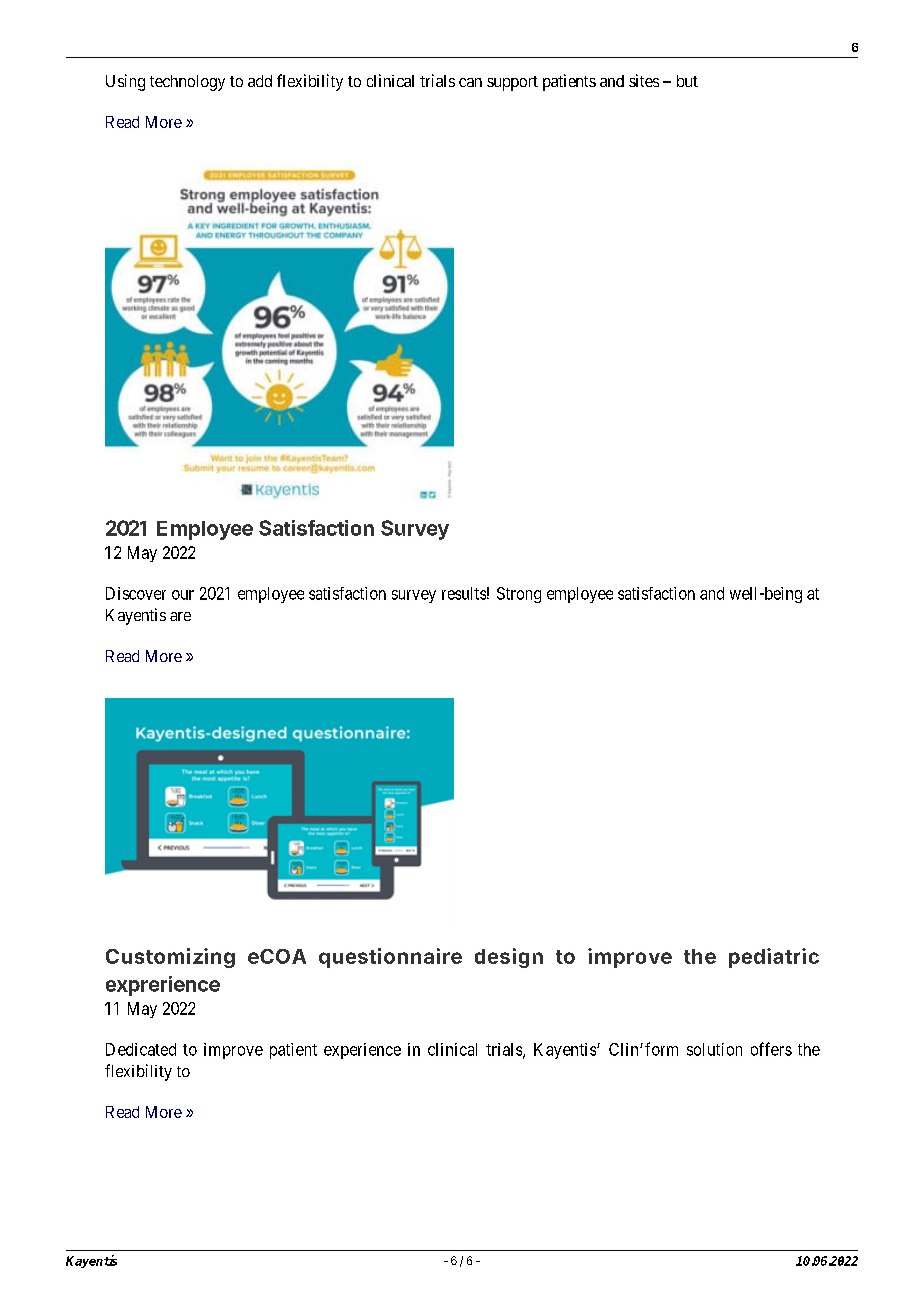 Image resolution: width=924 pixels, height=1308 pixels. Describe the element at coordinates (774, 958) in the image. I see `pediatric` at that location.
